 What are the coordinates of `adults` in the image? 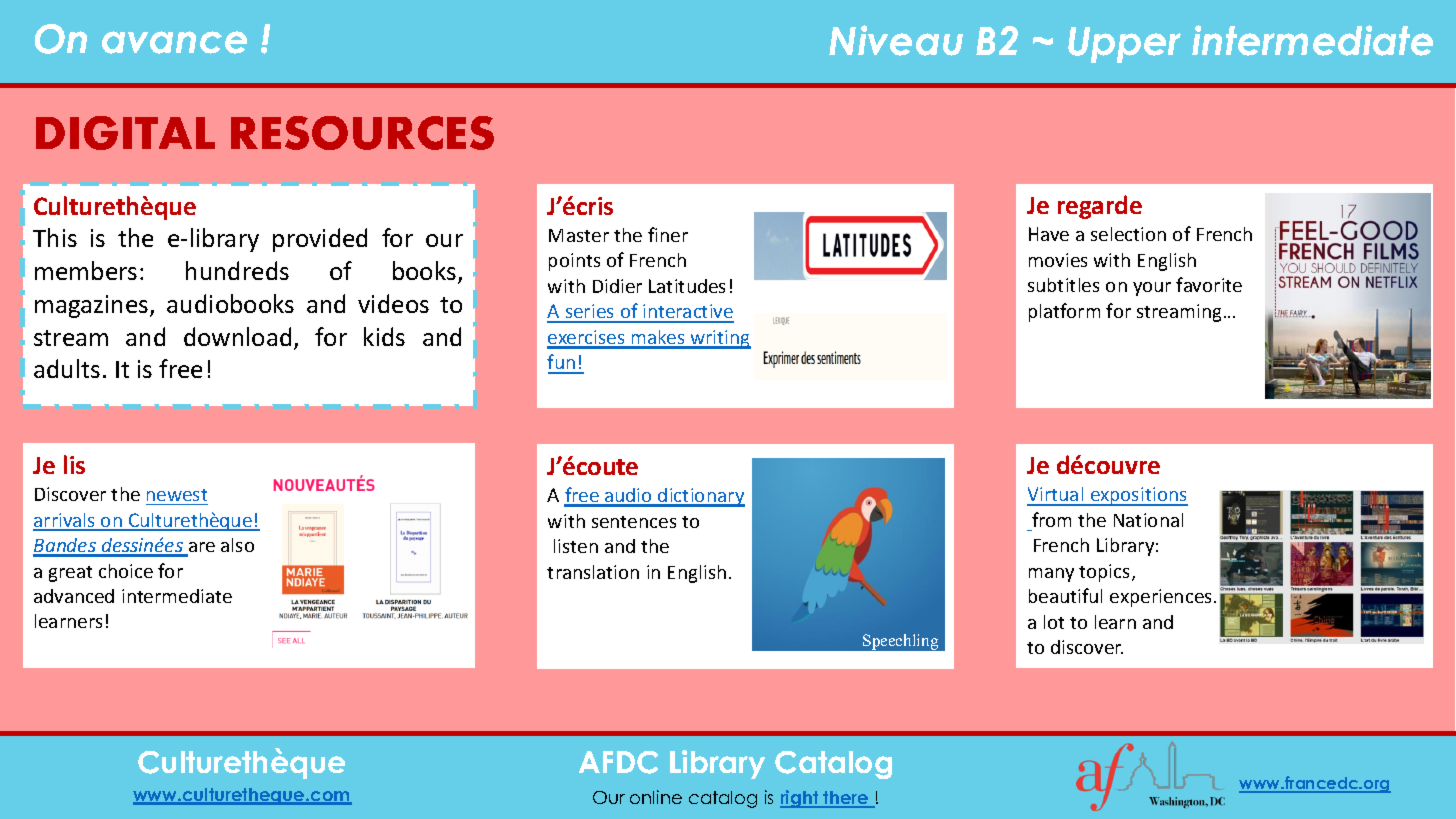 It's located at (67, 368).
